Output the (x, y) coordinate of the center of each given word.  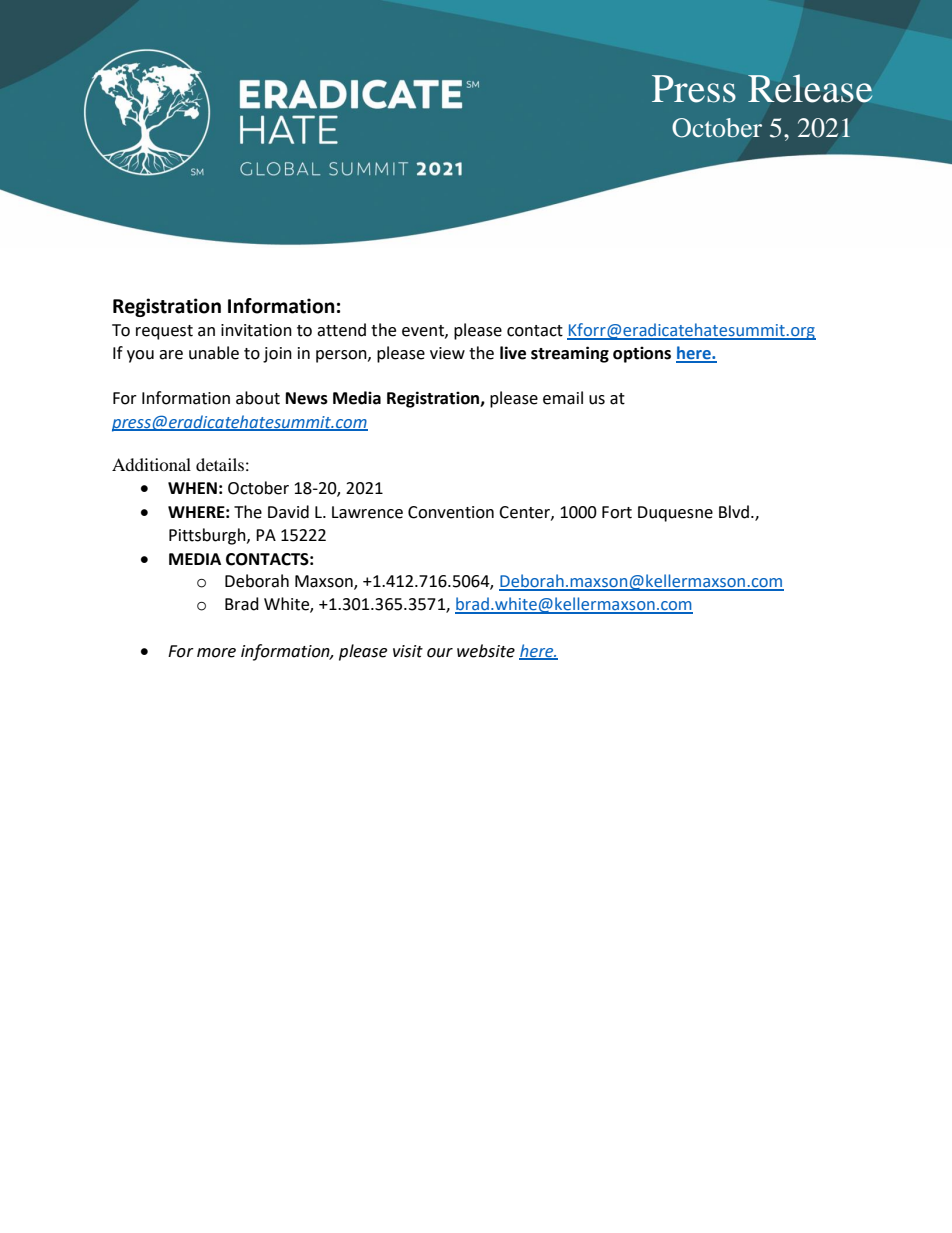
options (642, 354)
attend (341, 330)
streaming (570, 354)
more (216, 653)
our (440, 653)
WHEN (192, 488)
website (486, 651)
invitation (256, 330)
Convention (451, 512)
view (447, 353)
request (164, 332)
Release (810, 88)
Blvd (734, 512)
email (563, 398)
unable (214, 353)
